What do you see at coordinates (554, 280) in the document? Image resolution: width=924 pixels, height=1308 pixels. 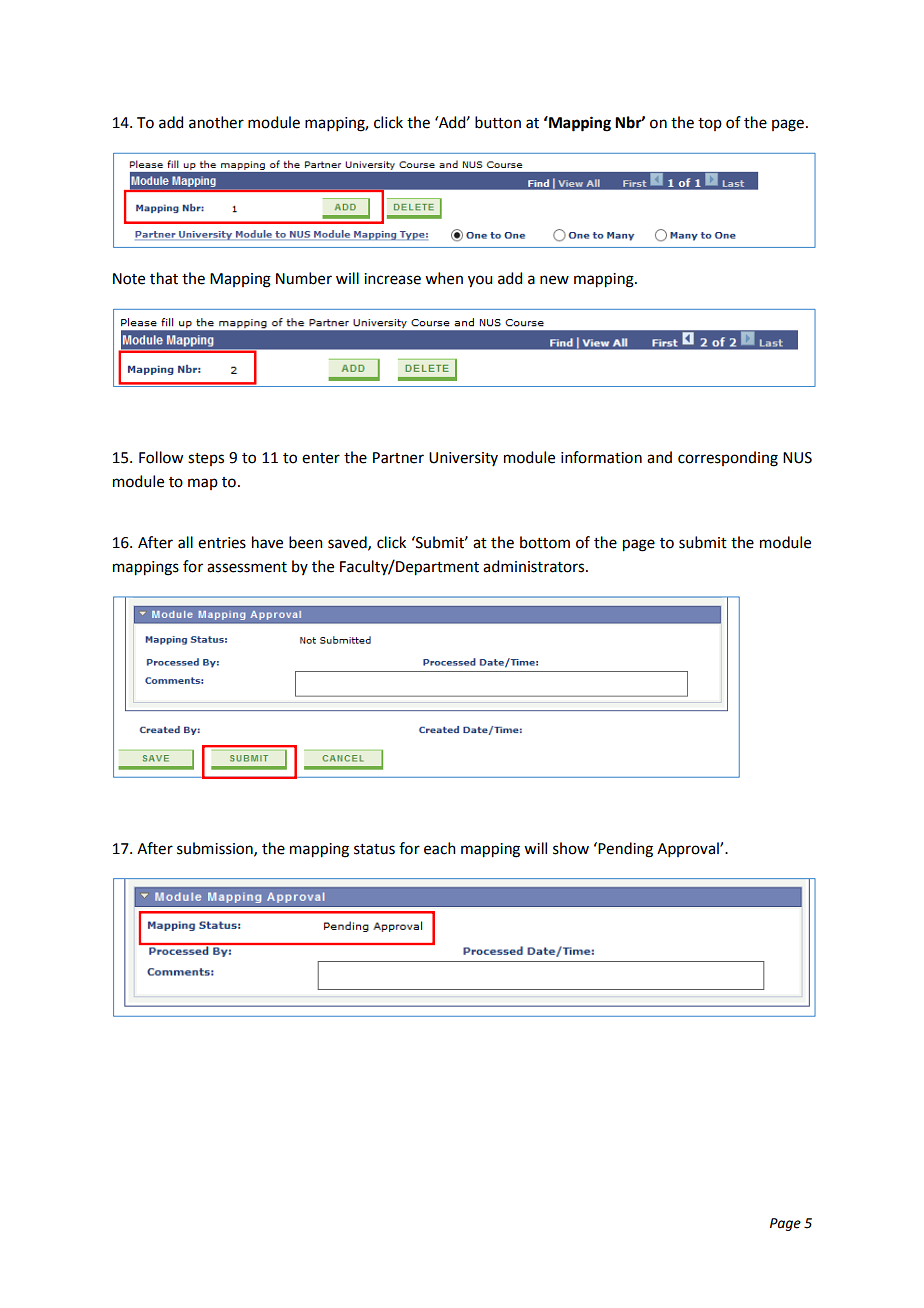 I see `new` at bounding box center [554, 280].
